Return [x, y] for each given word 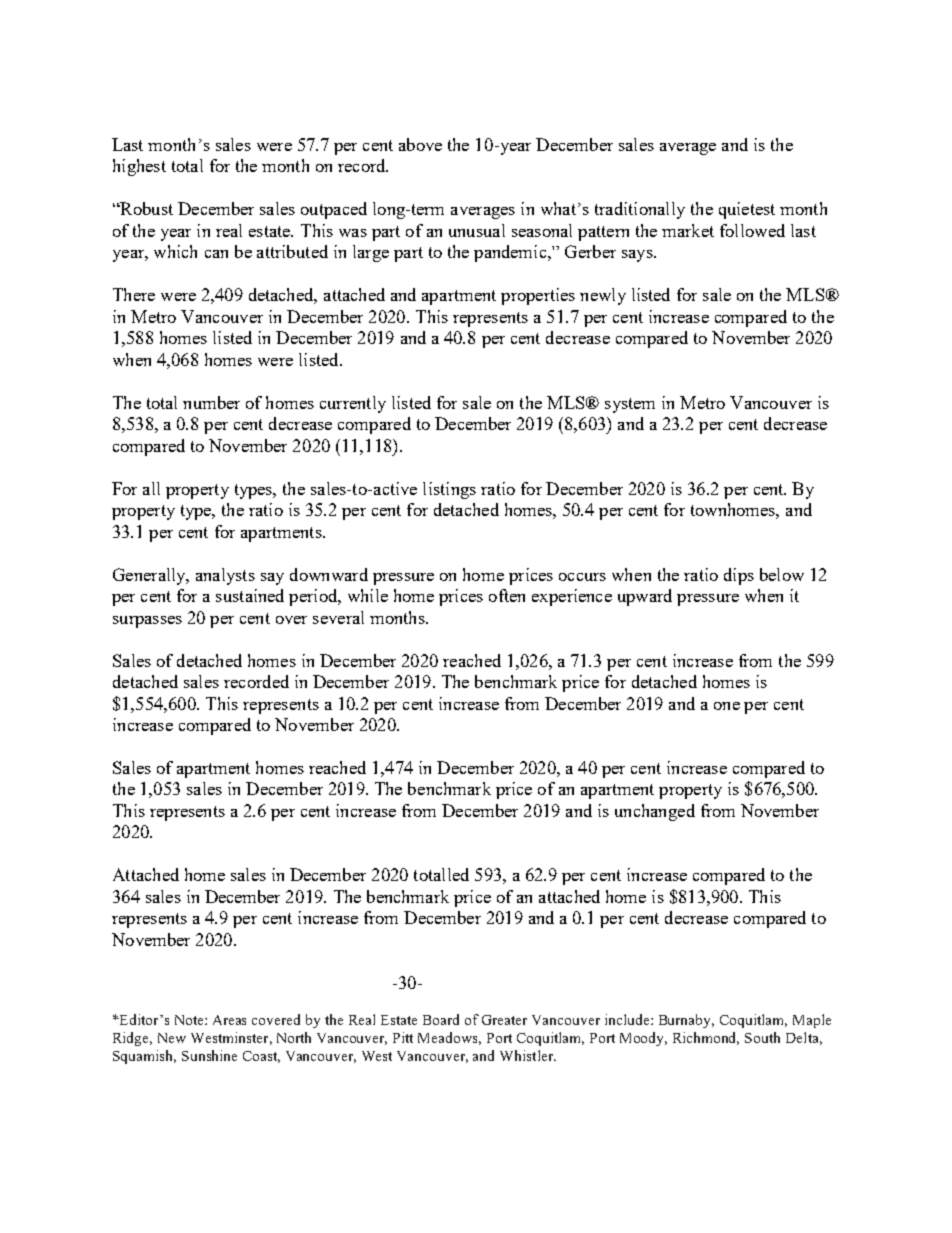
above [420, 144]
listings [449, 490]
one [727, 706]
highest [139, 167]
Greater [504, 1020]
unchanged [655, 812]
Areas [229, 1020]
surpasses [147, 622]
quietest [747, 210]
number [211, 402]
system [630, 405]
